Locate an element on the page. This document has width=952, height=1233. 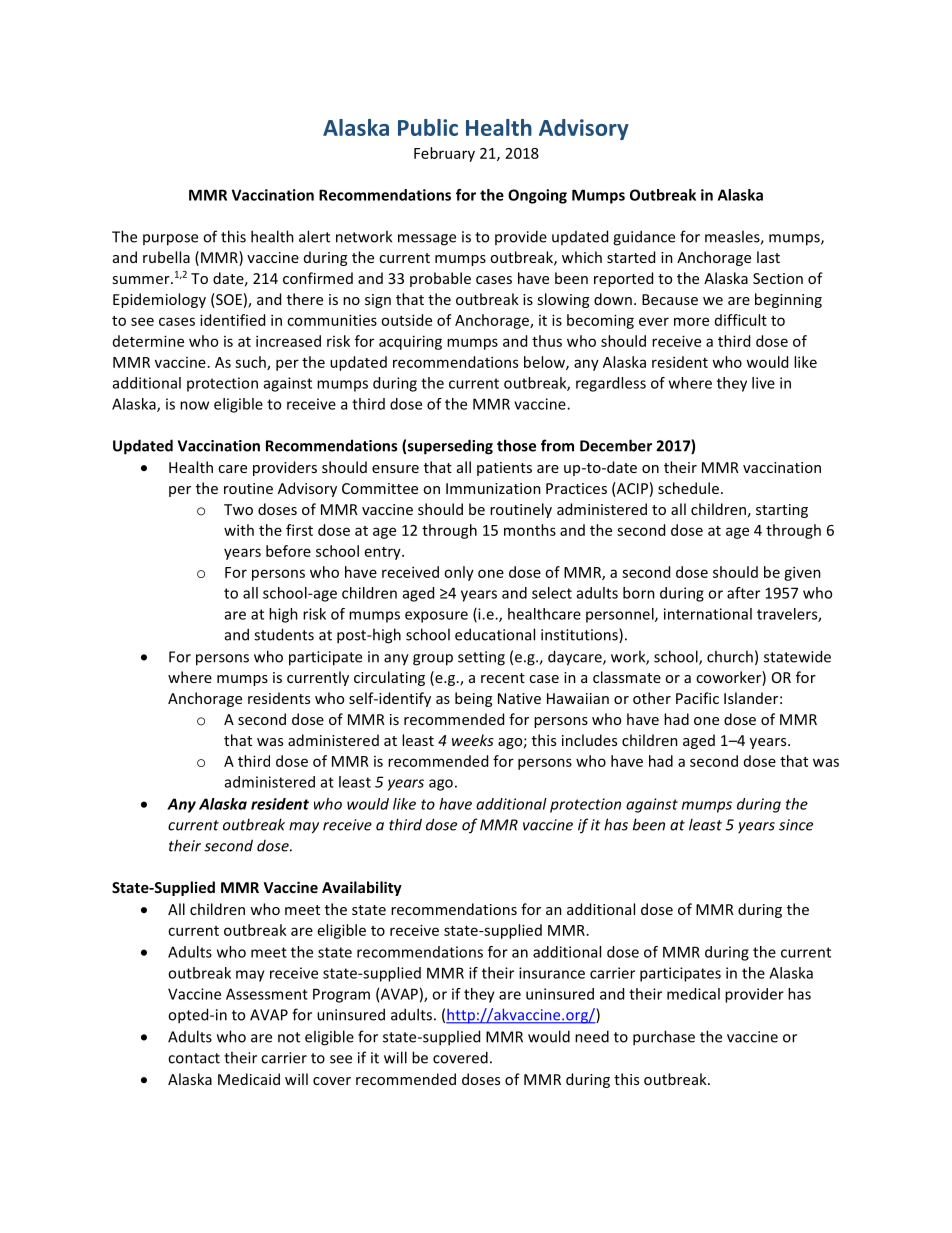
contact is located at coordinates (194, 1058).
